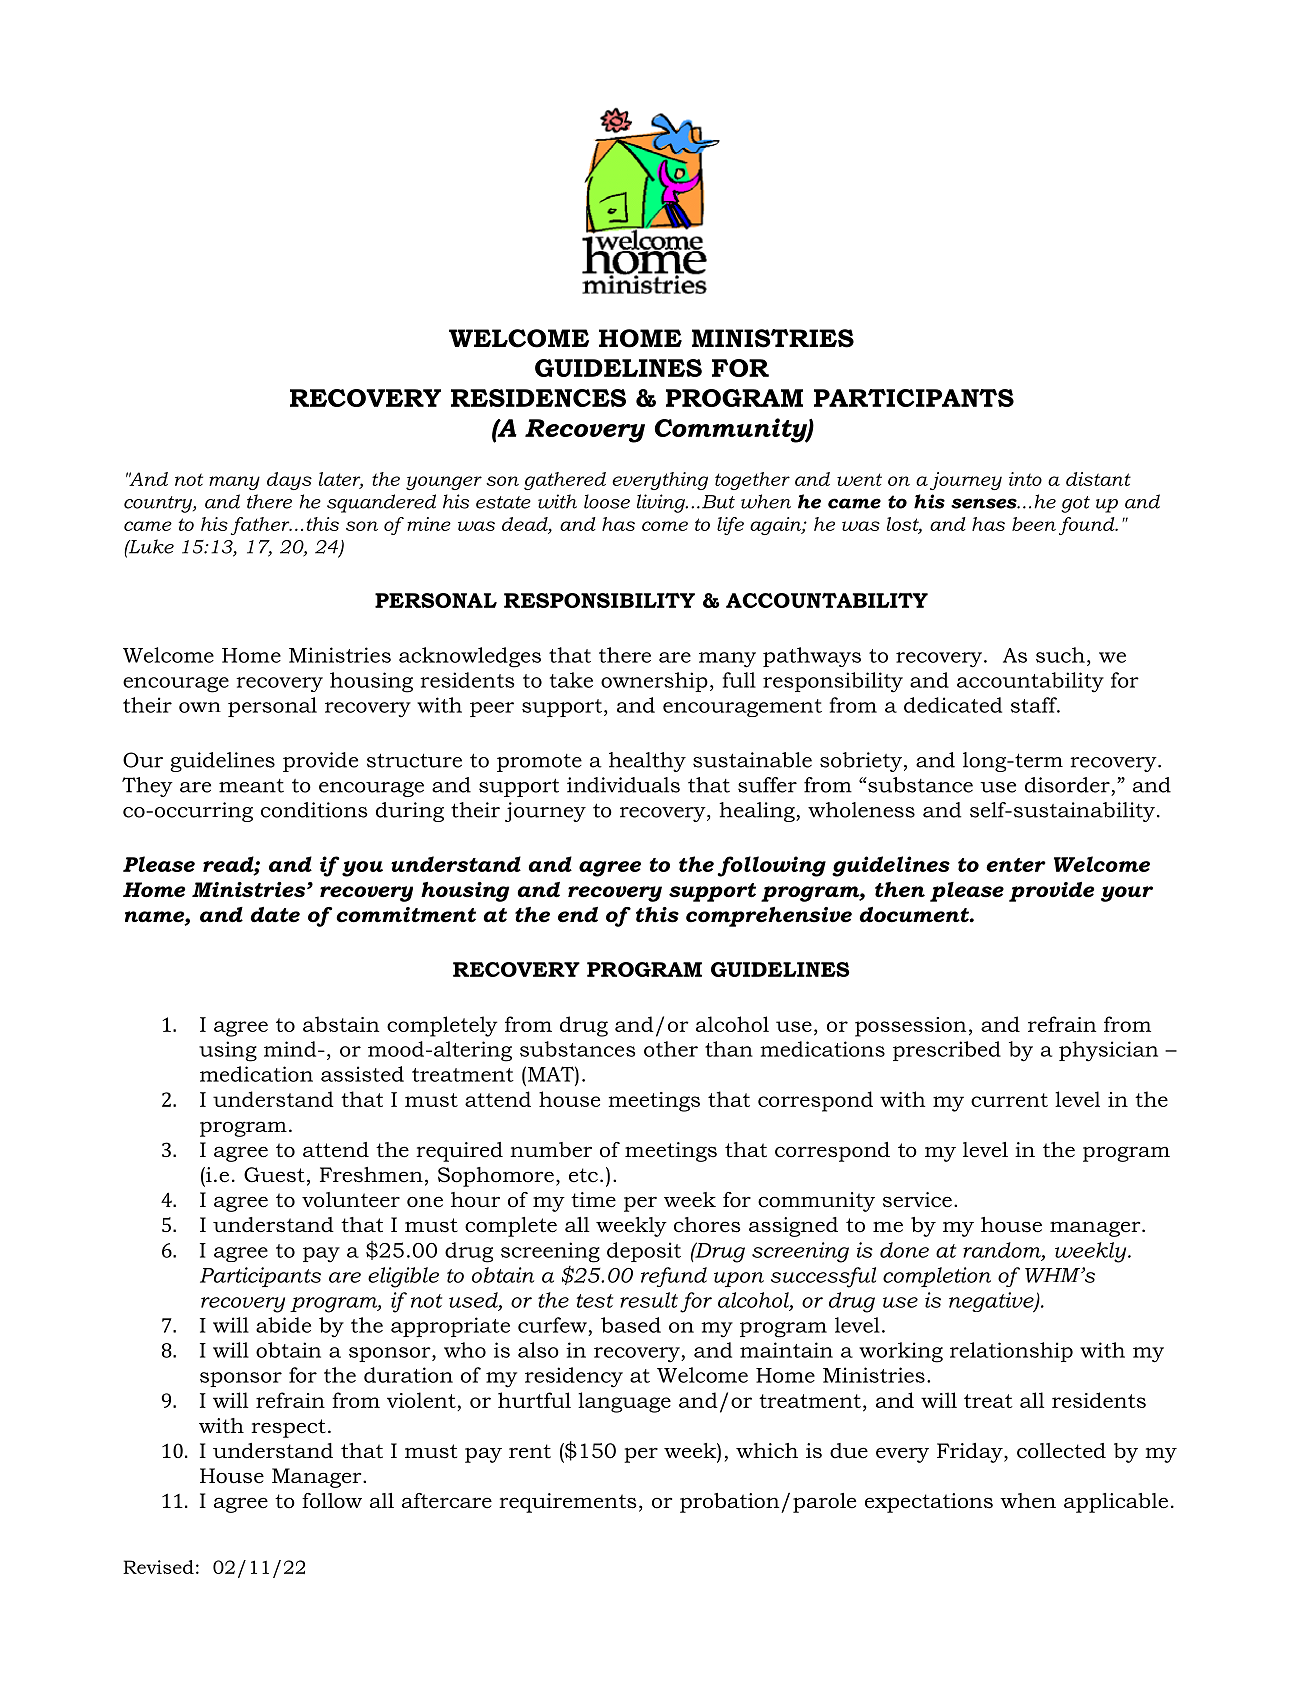  What do you see at coordinates (568, 1503) in the screenshot?
I see `requirements` at bounding box center [568, 1503].
